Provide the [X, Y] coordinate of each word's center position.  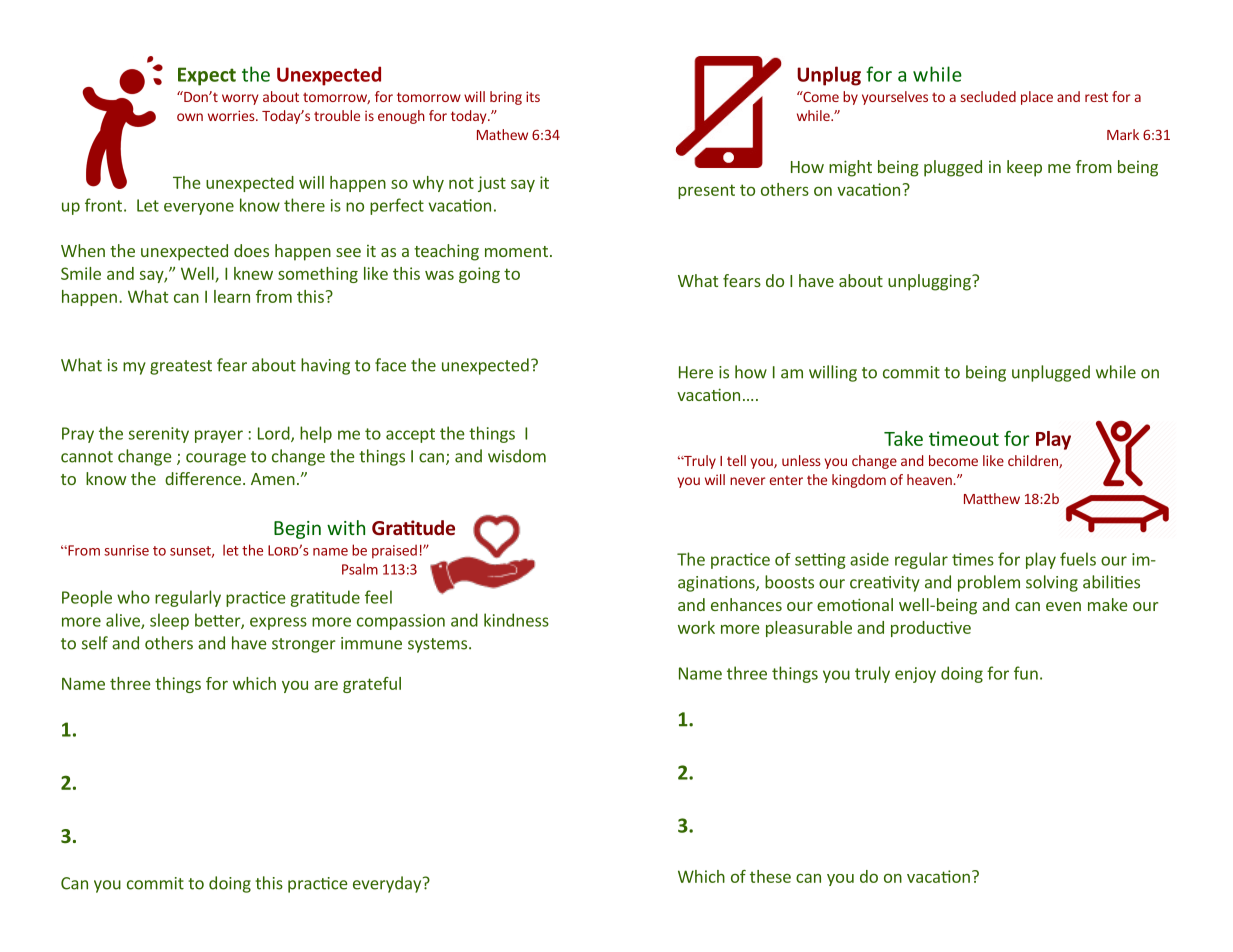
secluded [988, 96]
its [533, 96]
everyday [388, 884]
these [770, 876]
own [190, 117]
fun [1026, 673]
